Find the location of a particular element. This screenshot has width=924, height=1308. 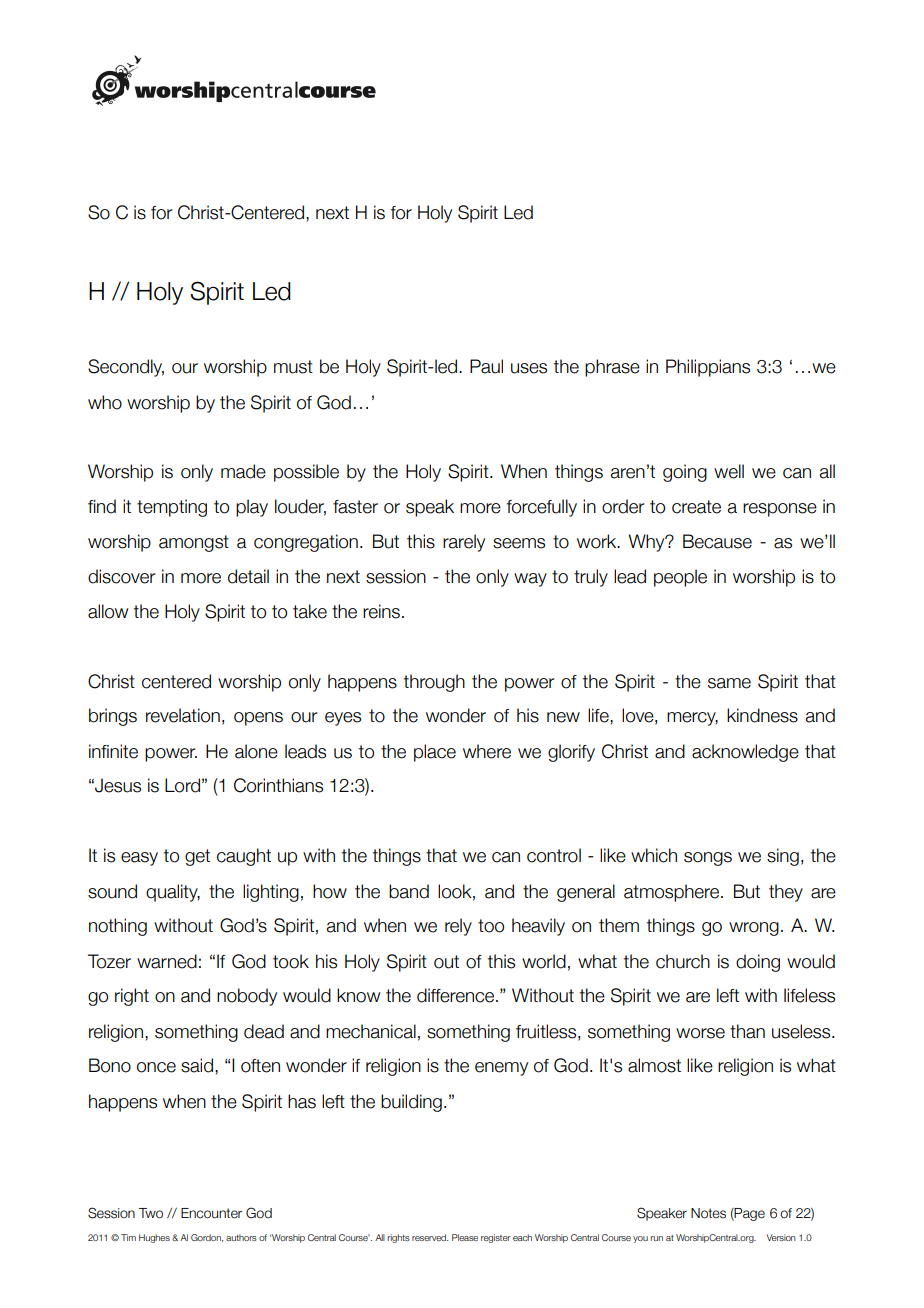

quality is located at coordinates (173, 893).
